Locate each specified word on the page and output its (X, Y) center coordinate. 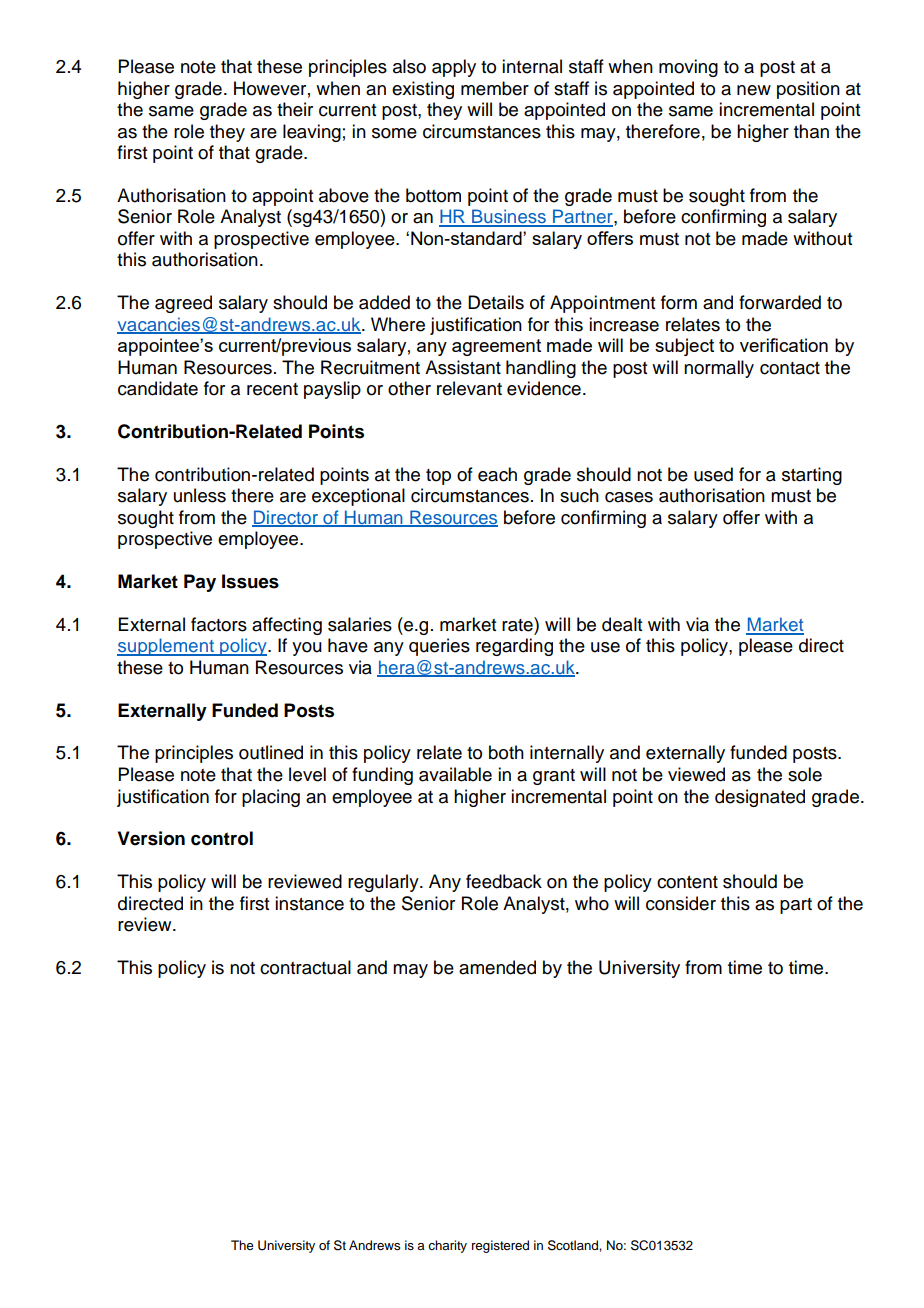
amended (497, 967)
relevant (469, 388)
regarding (514, 647)
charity (447, 1246)
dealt (622, 624)
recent (272, 389)
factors (219, 624)
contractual (305, 967)
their (295, 109)
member (495, 88)
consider (681, 903)
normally (719, 369)
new (754, 90)
